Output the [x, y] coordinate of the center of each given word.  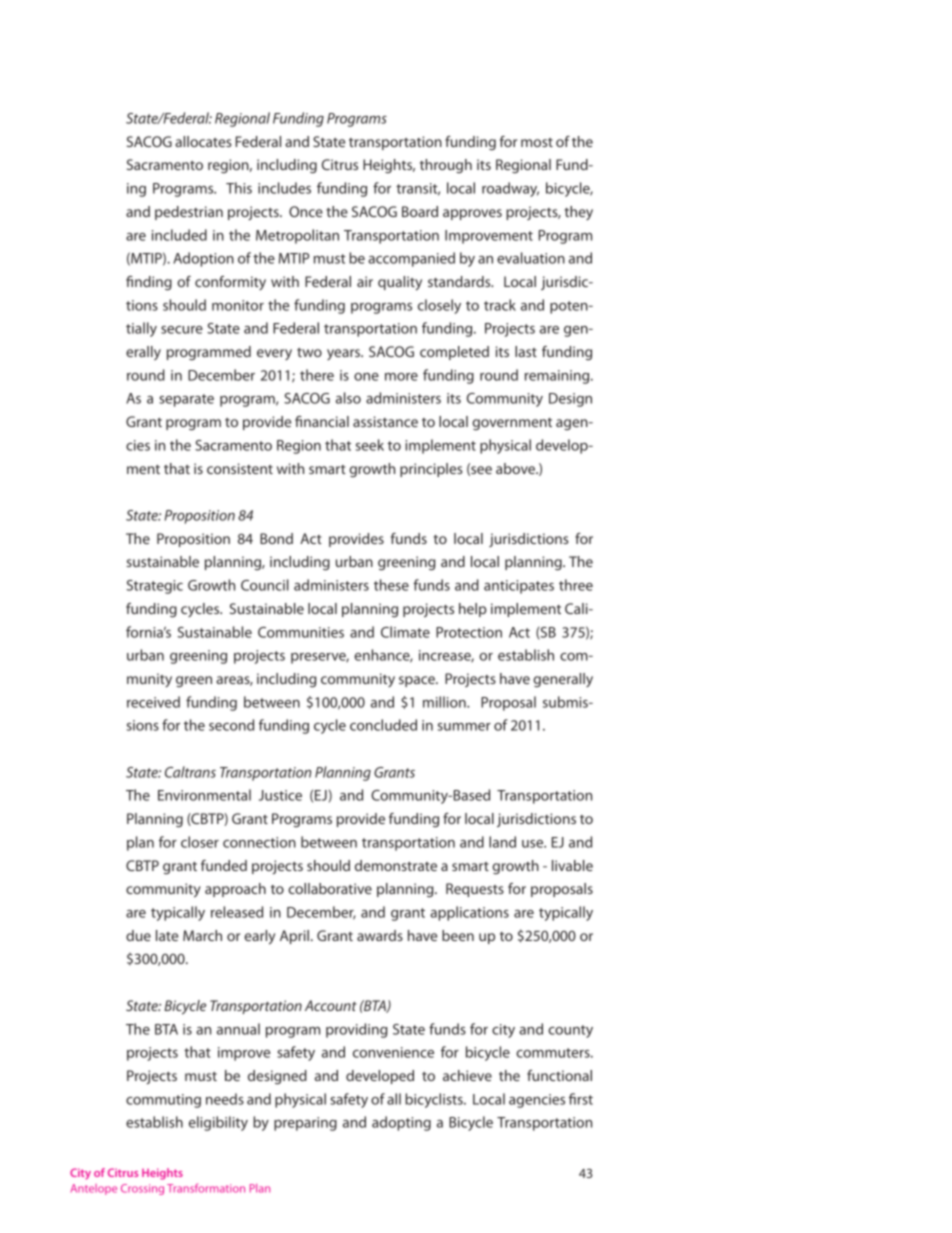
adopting [401, 1123]
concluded [383, 725]
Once [306, 211]
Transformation [206, 1188]
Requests [475, 890]
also [348, 398]
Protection [469, 632]
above [517, 468]
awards [380, 935]
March [202, 935]
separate [186, 400]
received [153, 702]
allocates [203, 141]
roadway [510, 189]
